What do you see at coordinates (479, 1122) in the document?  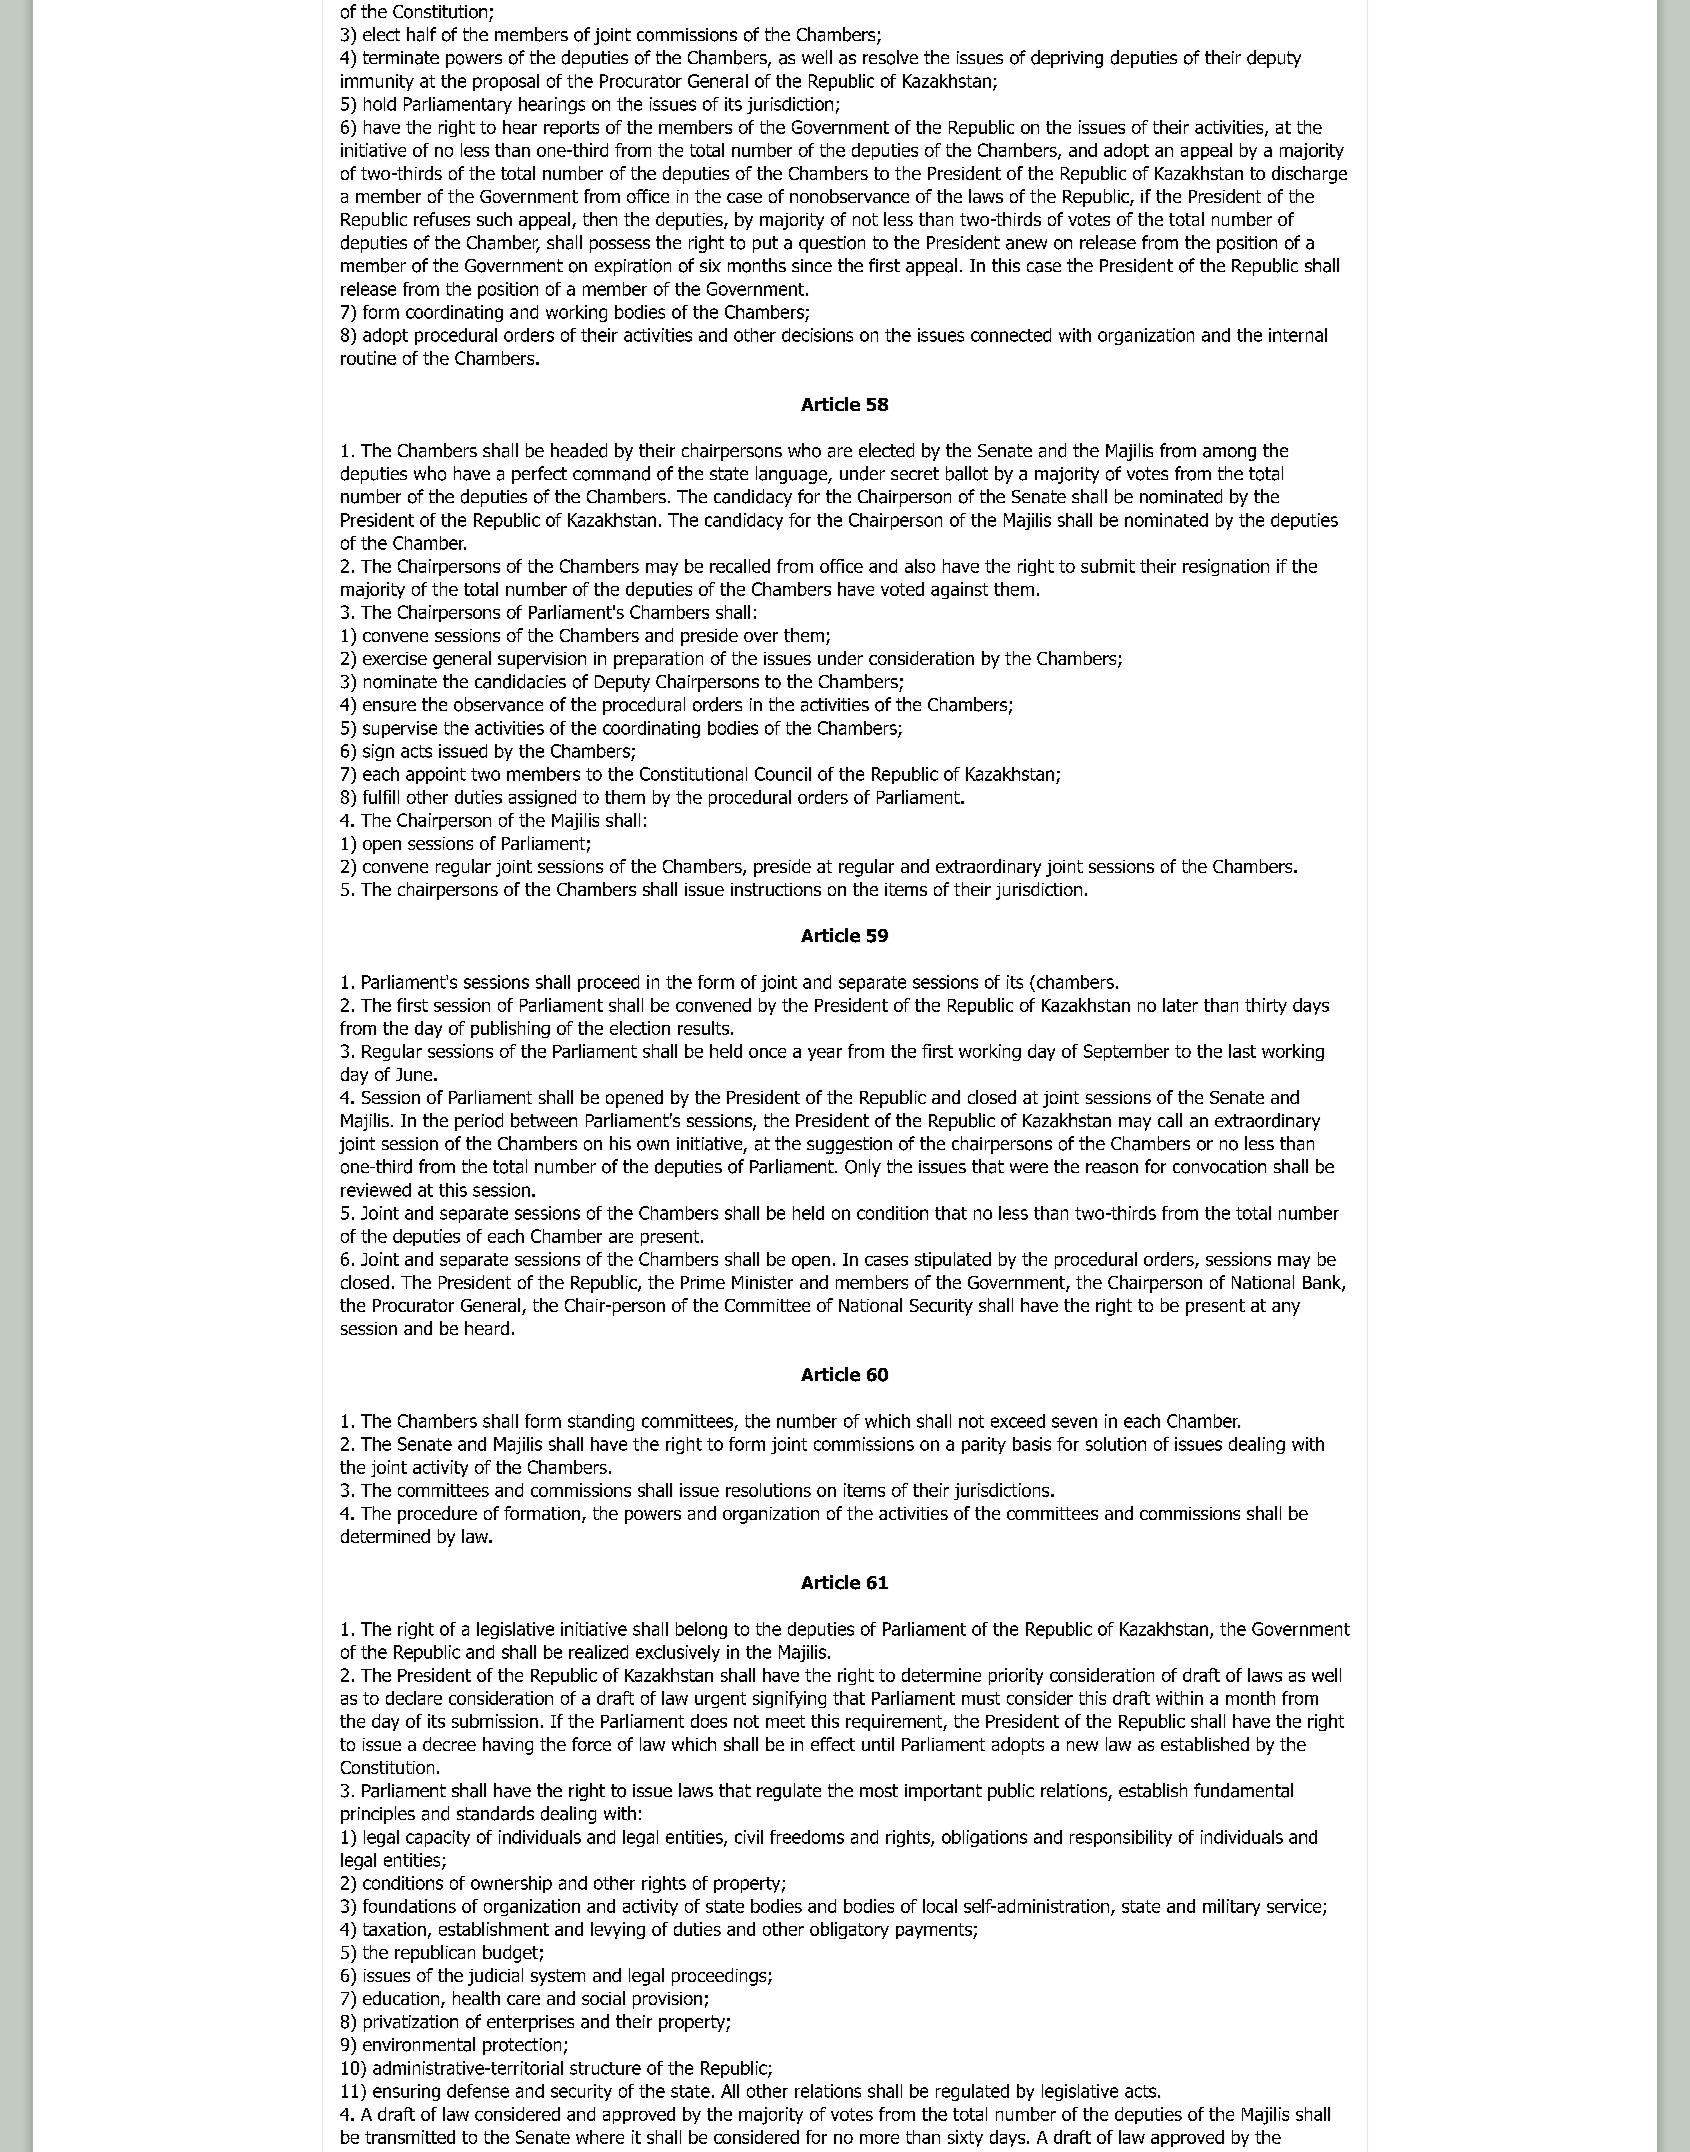 I see `period` at bounding box center [479, 1122].
